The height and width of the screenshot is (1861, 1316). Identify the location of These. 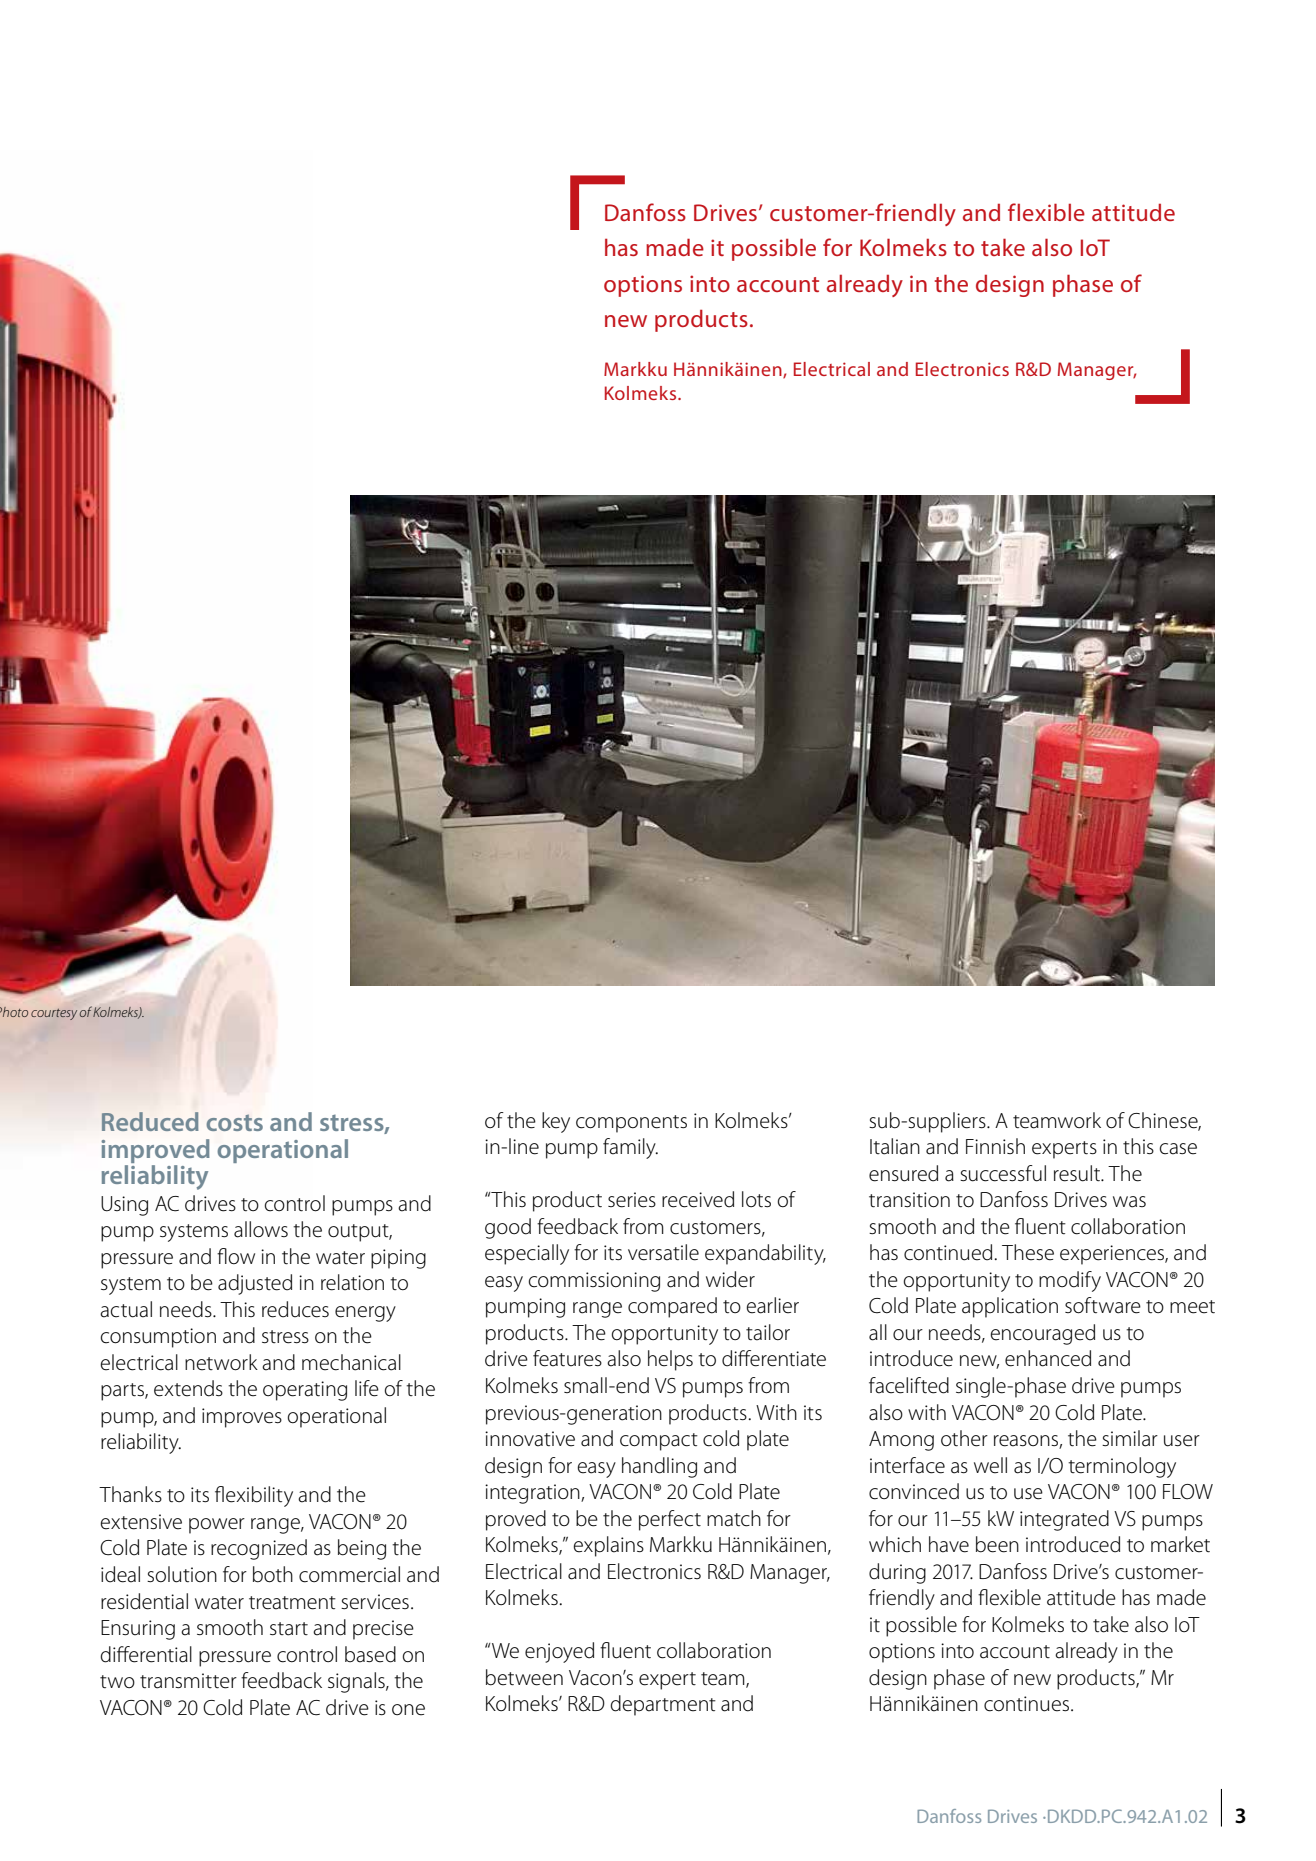
(1028, 1252).
